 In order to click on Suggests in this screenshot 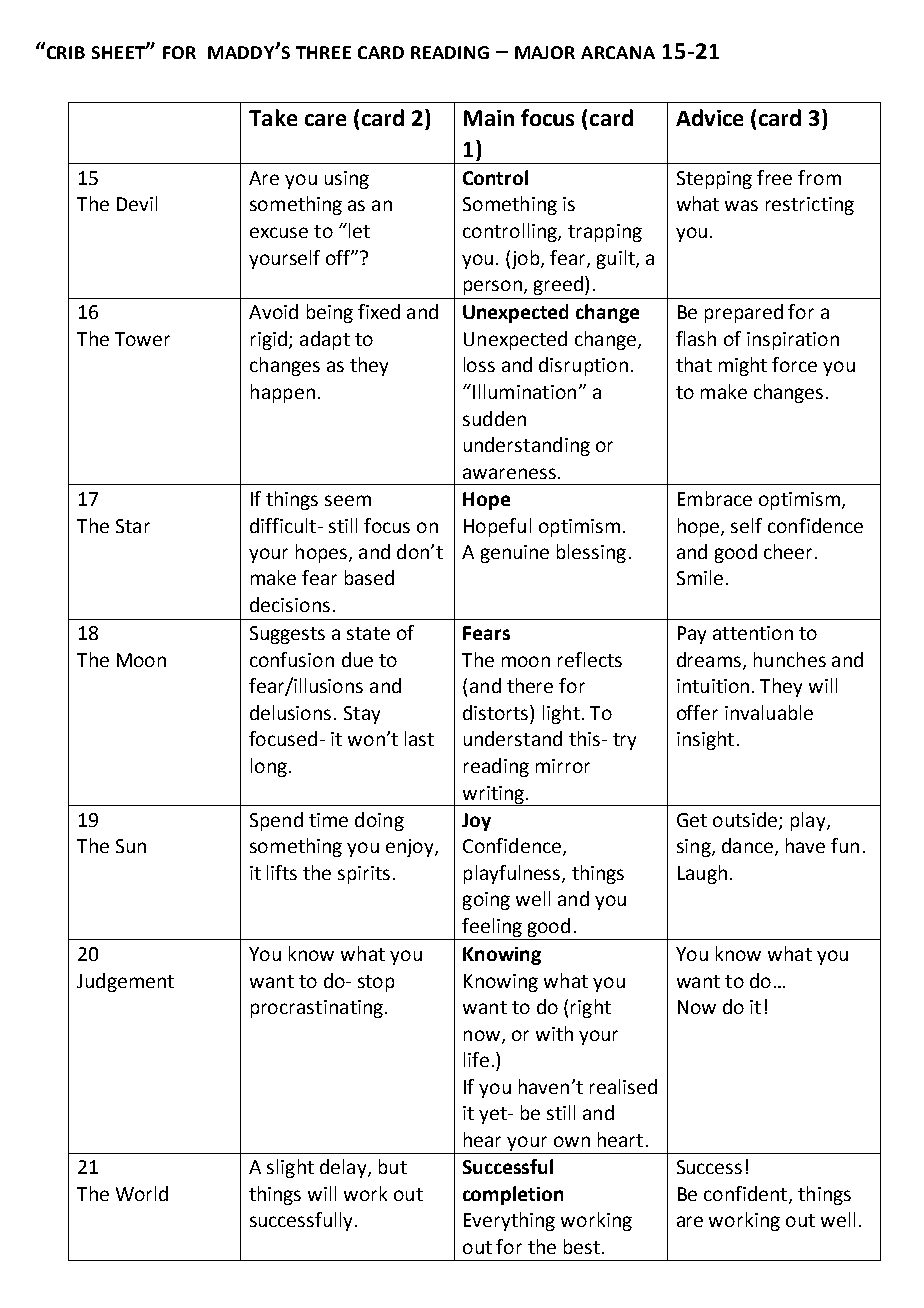, I will do `click(287, 635)`.
